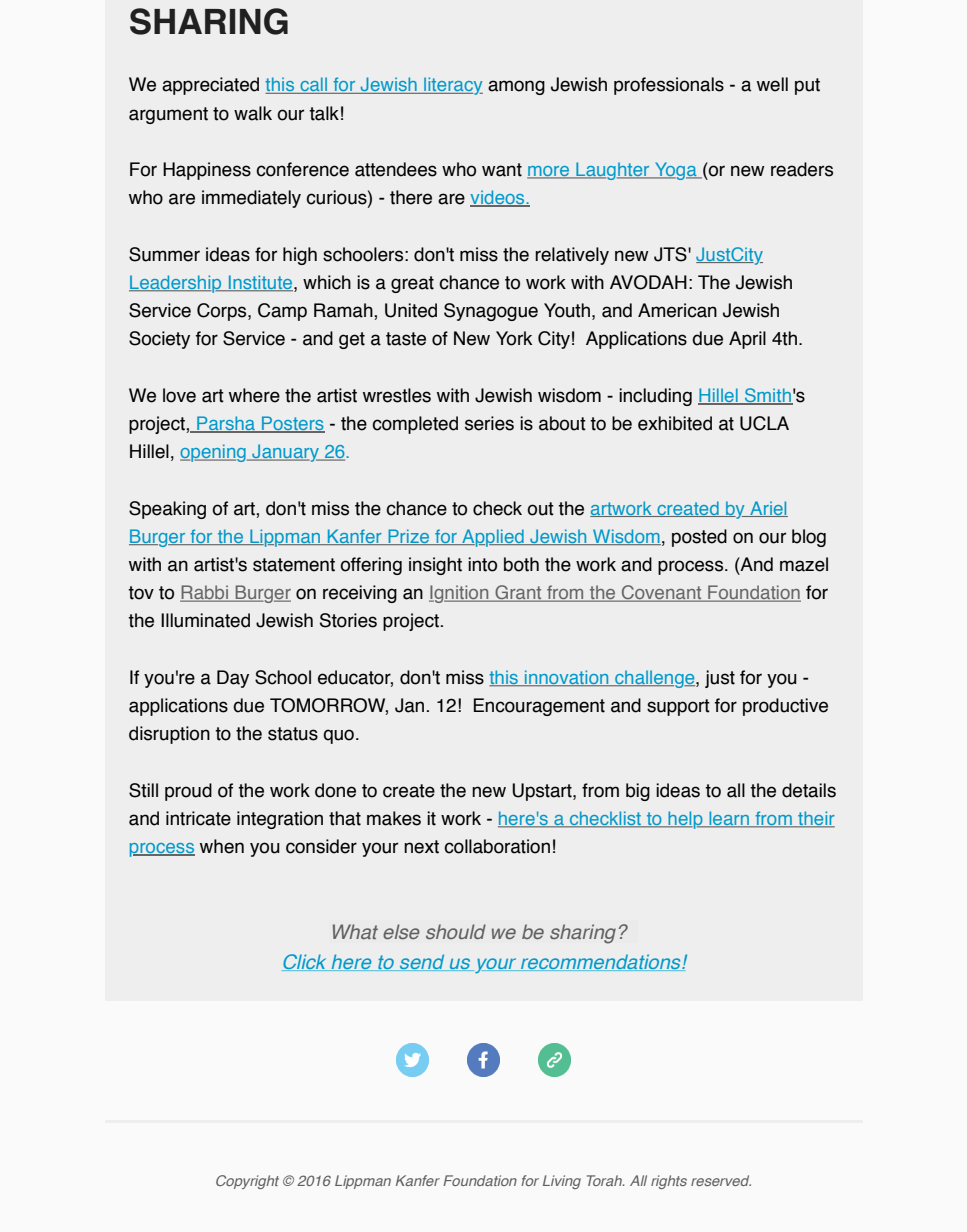 Image resolution: width=967 pixels, height=1232 pixels. Describe the element at coordinates (253, 113) in the page. I see `walk` at that location.
